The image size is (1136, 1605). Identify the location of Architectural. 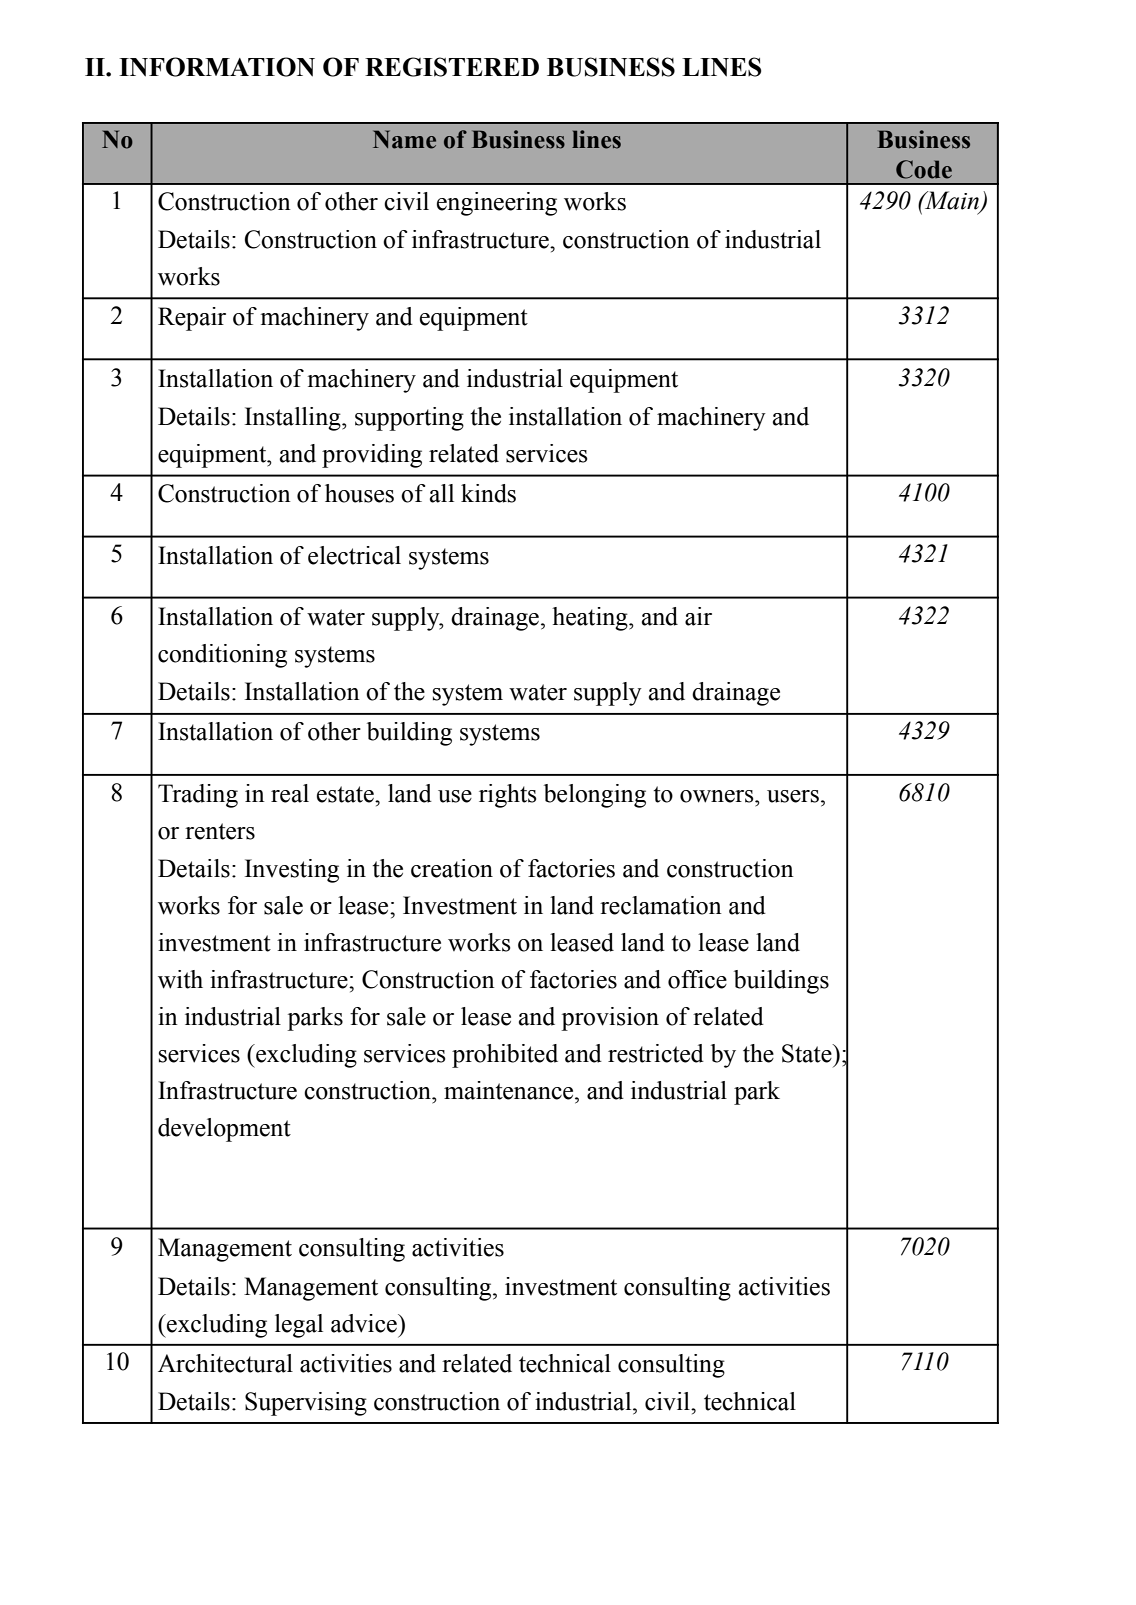
(225, 1363).
